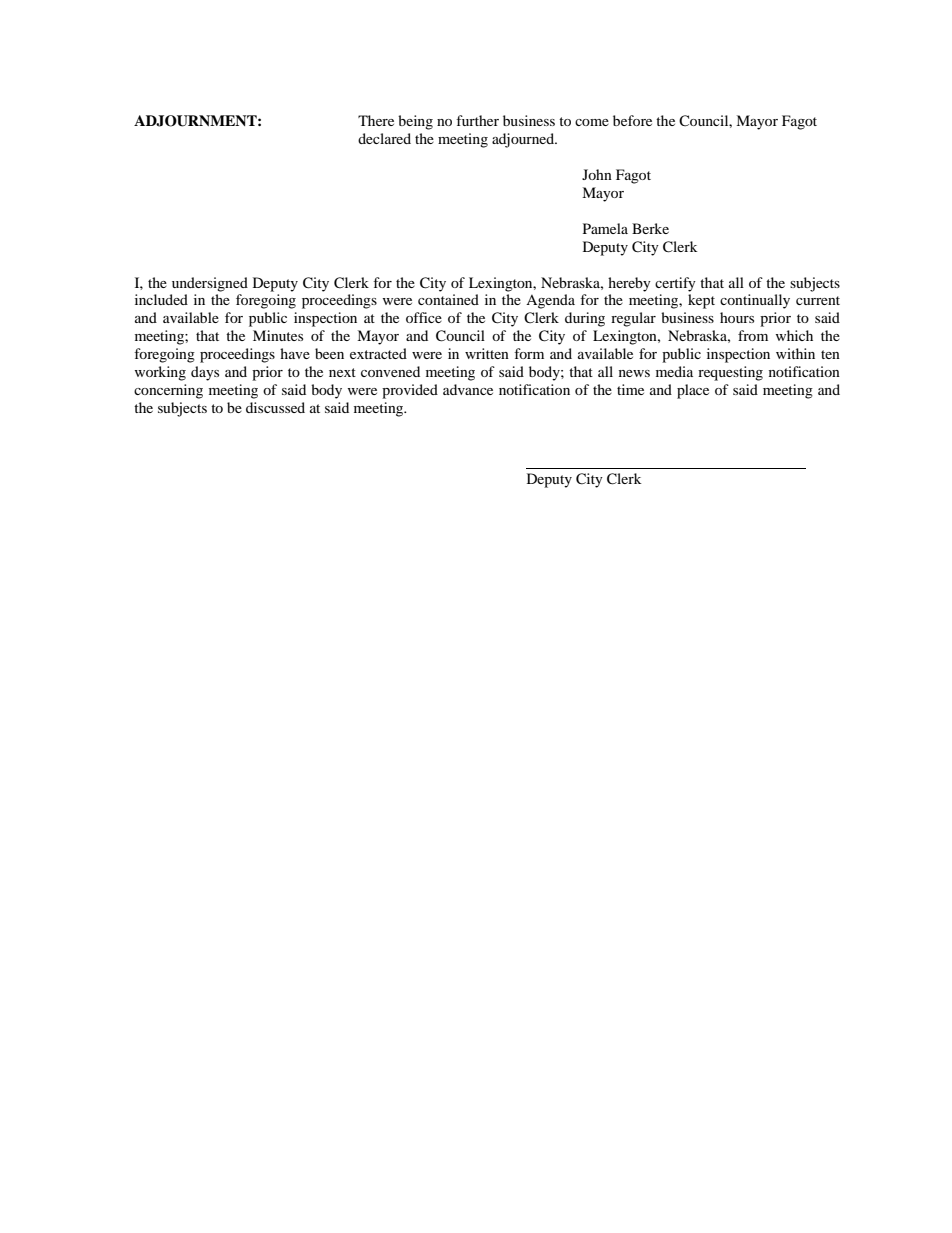 The image size is (952, 1233). I want to click on Berke, so click(650, 228).
